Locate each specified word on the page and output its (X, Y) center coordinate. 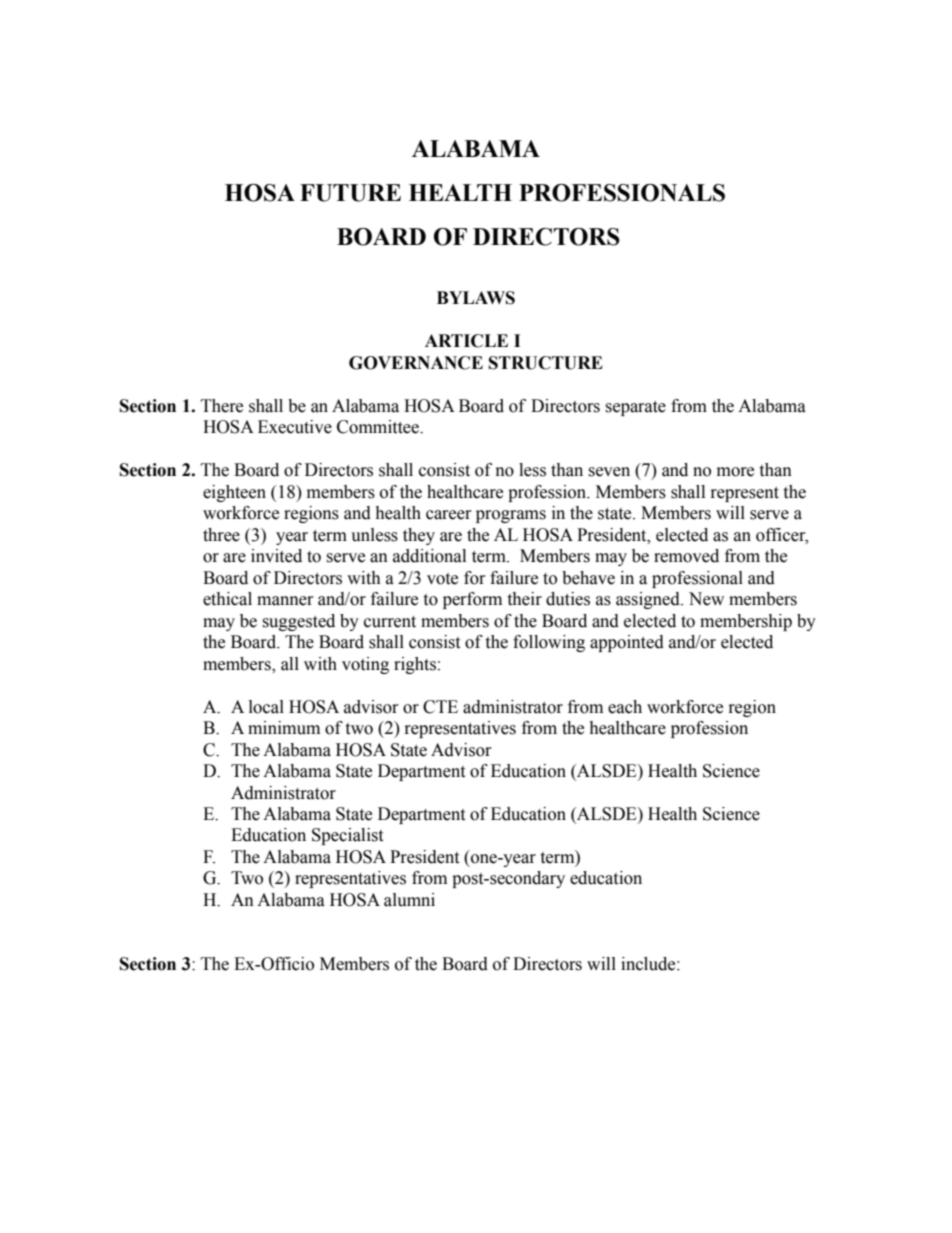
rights (415, 665)
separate (635, 408)
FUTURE (350, 193)
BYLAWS (476, 298)
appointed (627, 643)
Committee (379, 427)
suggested (298, 622)
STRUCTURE (546, 363)
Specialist (347, 836)
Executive (295, 427)
